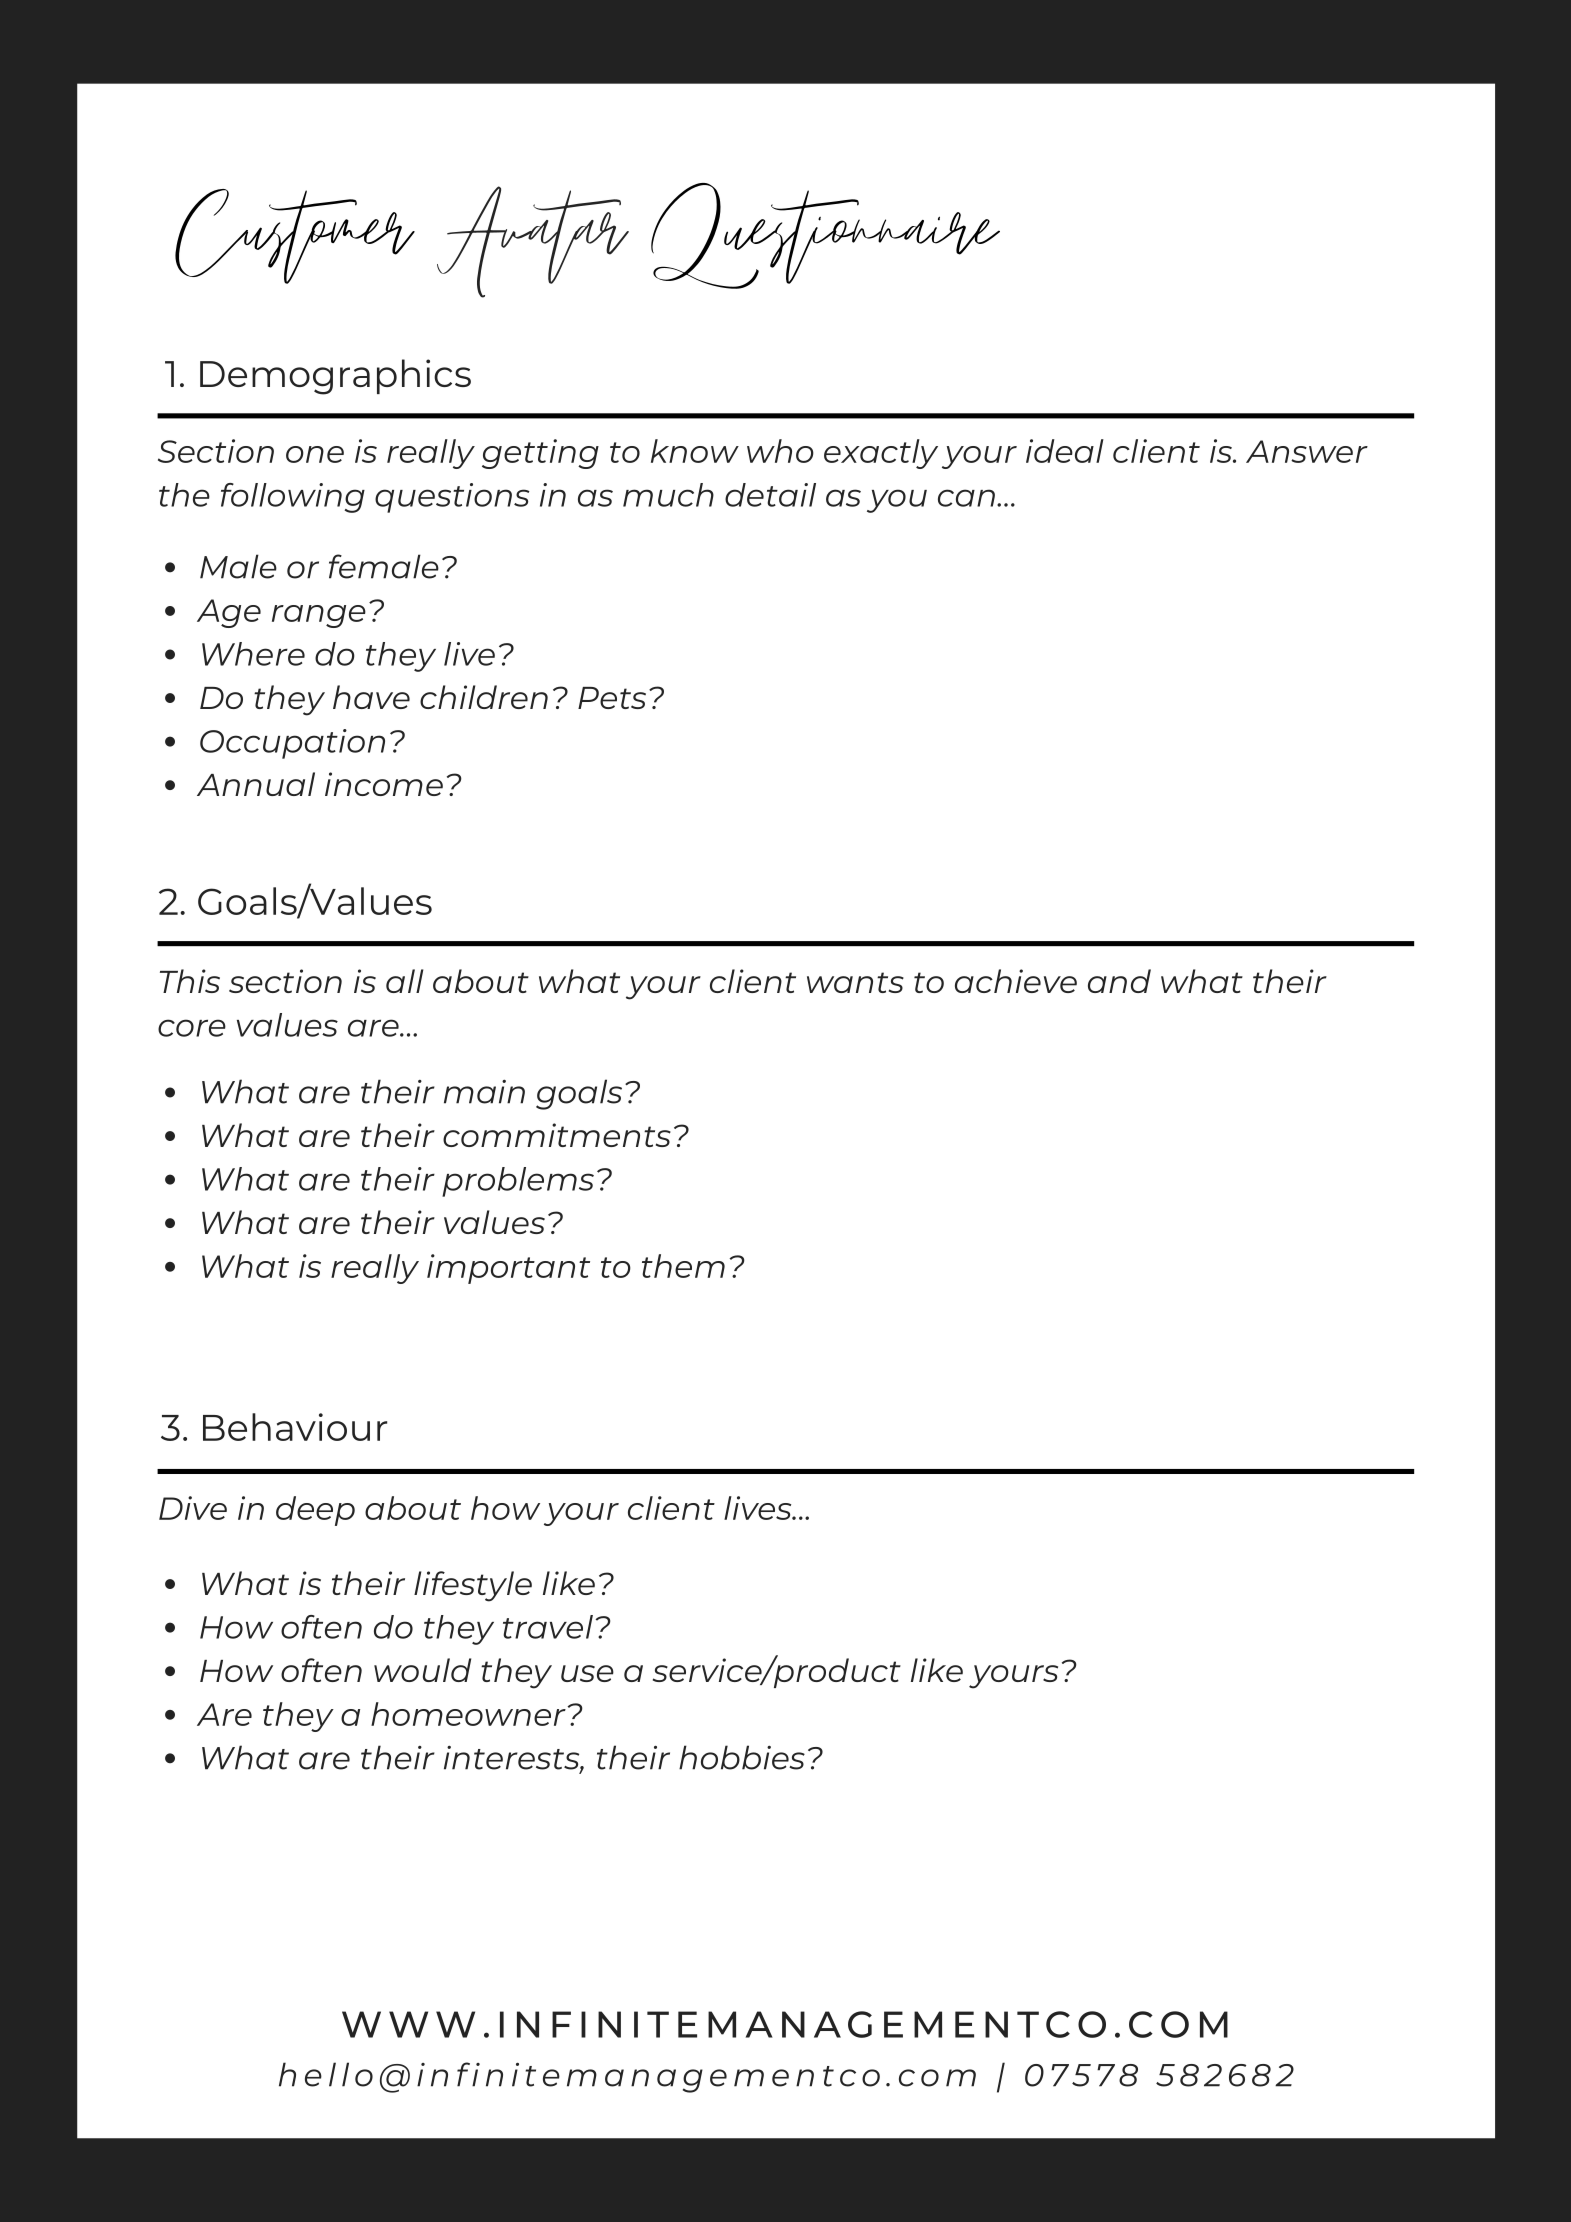  Describe the element at coordinates (612, 698) in the screenshot. I see `Pets` at that location.
